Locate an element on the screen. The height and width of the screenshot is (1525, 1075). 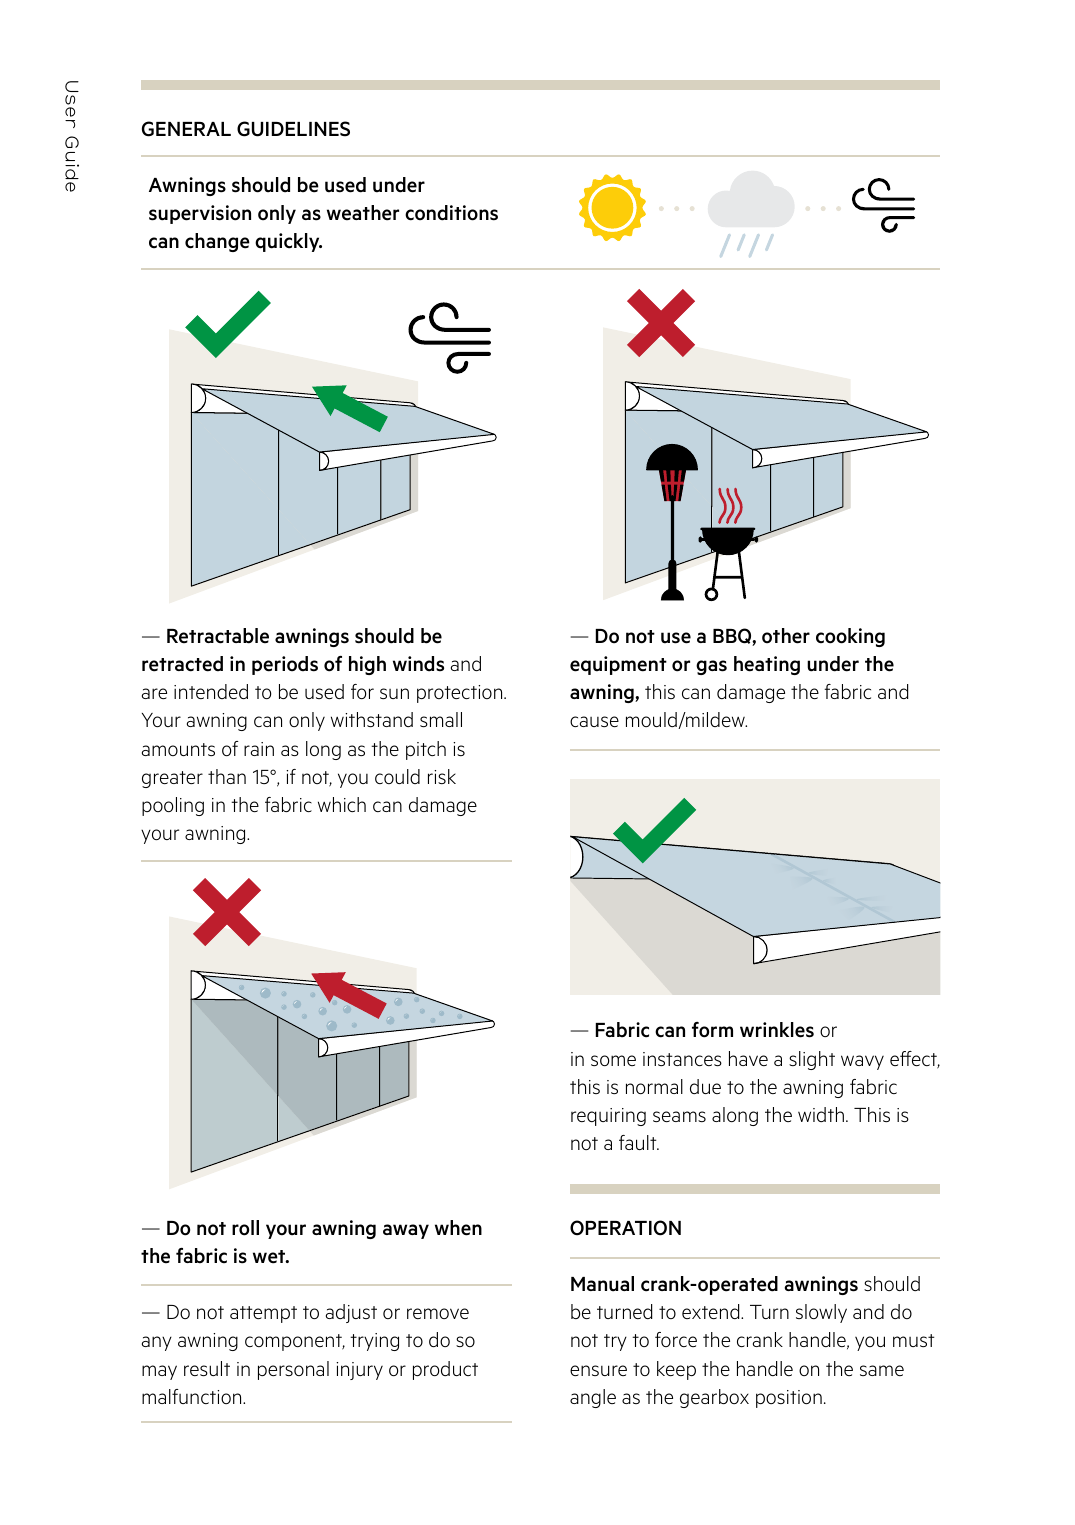
supervision is located at coordinates (200, 214).
